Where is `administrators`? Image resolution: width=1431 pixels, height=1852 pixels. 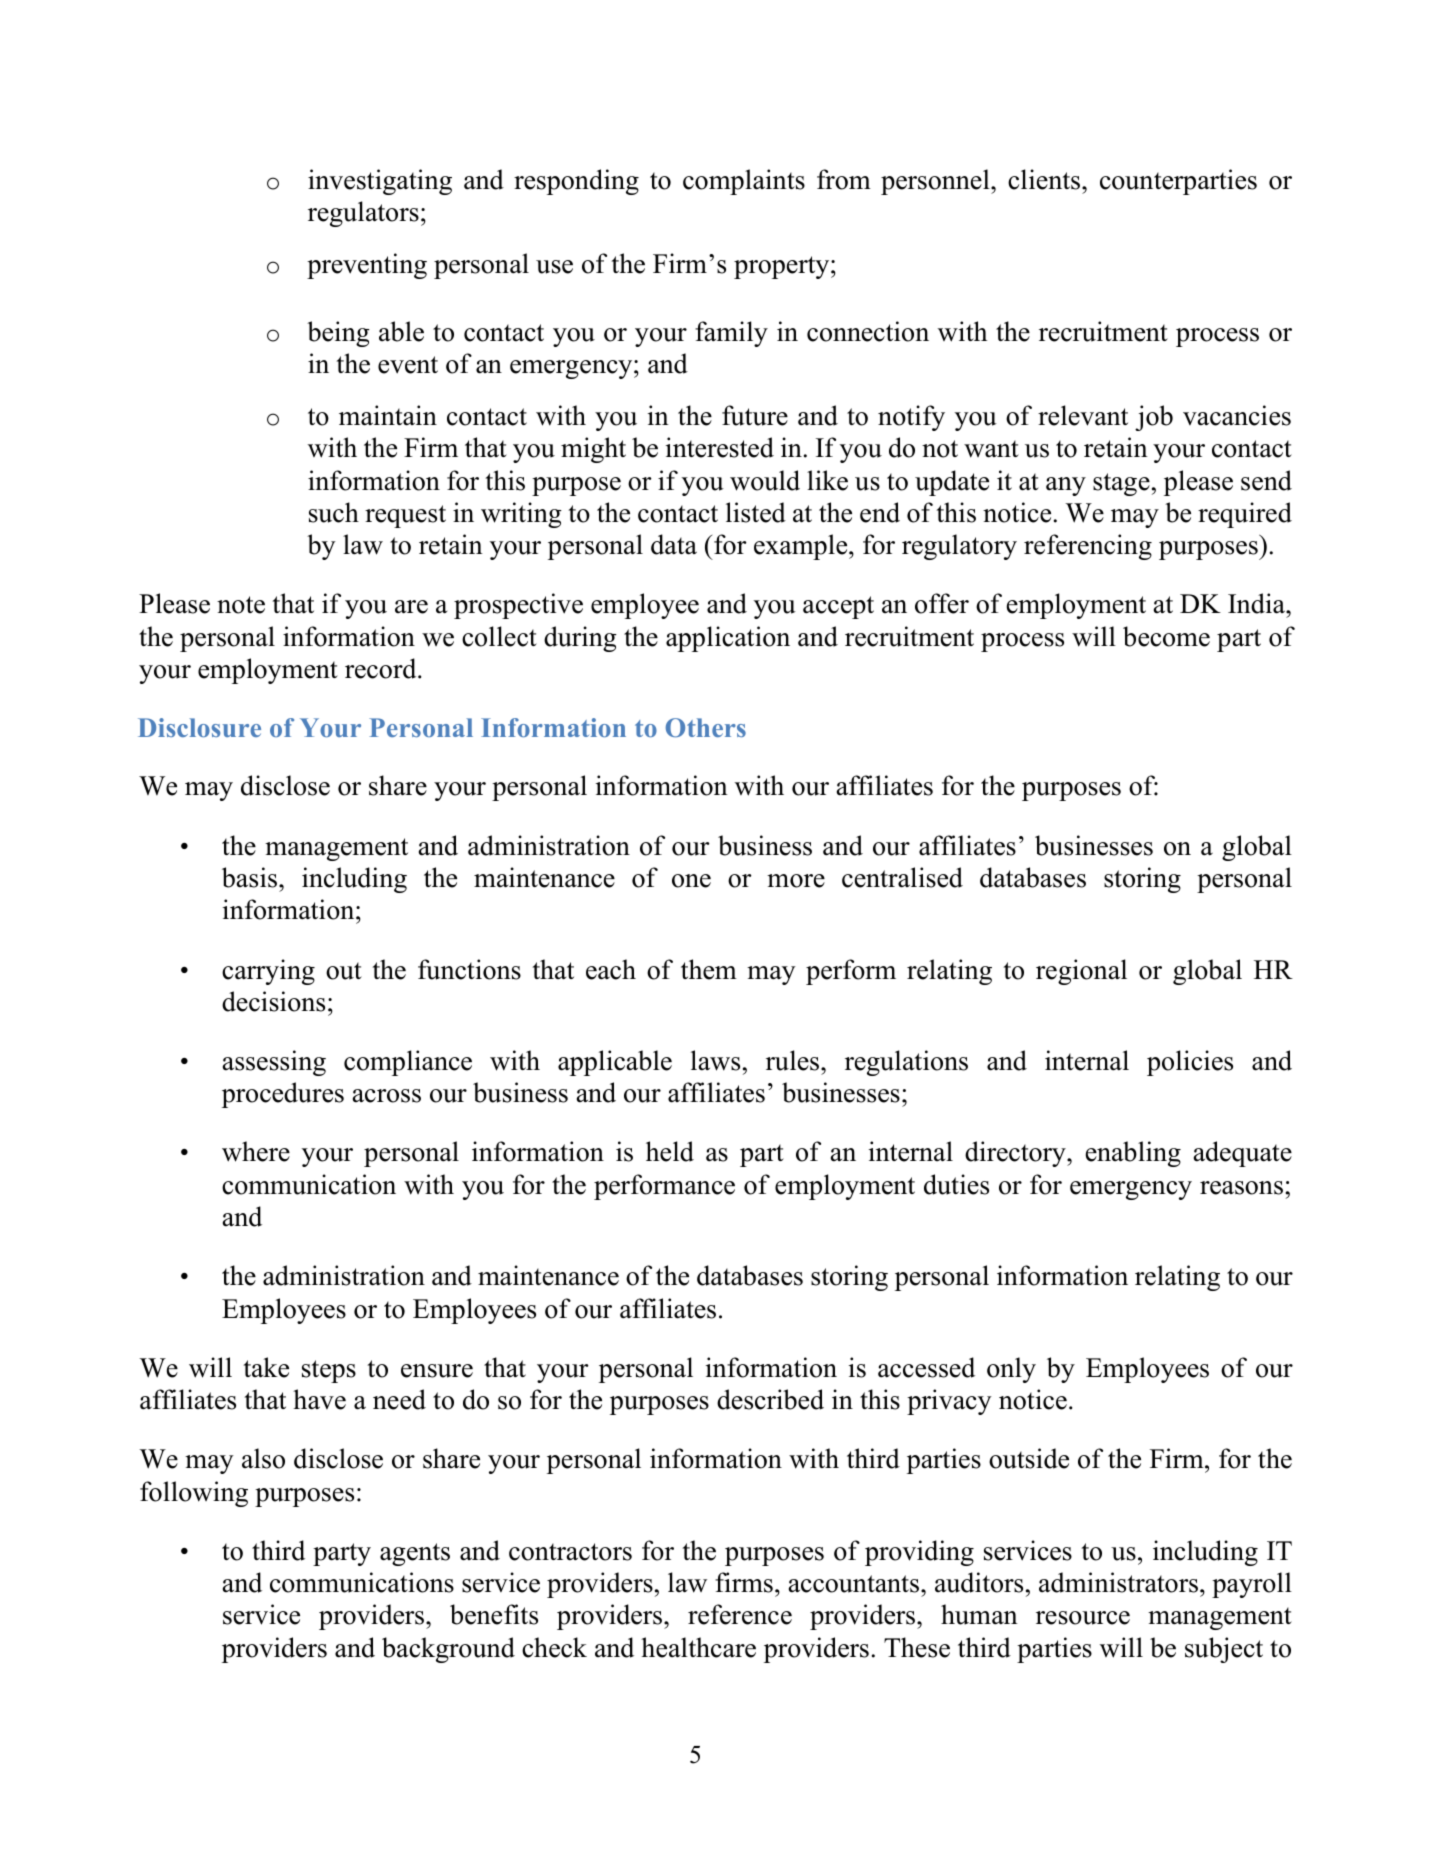
administrators is located at coordinates (1118, 1582).
